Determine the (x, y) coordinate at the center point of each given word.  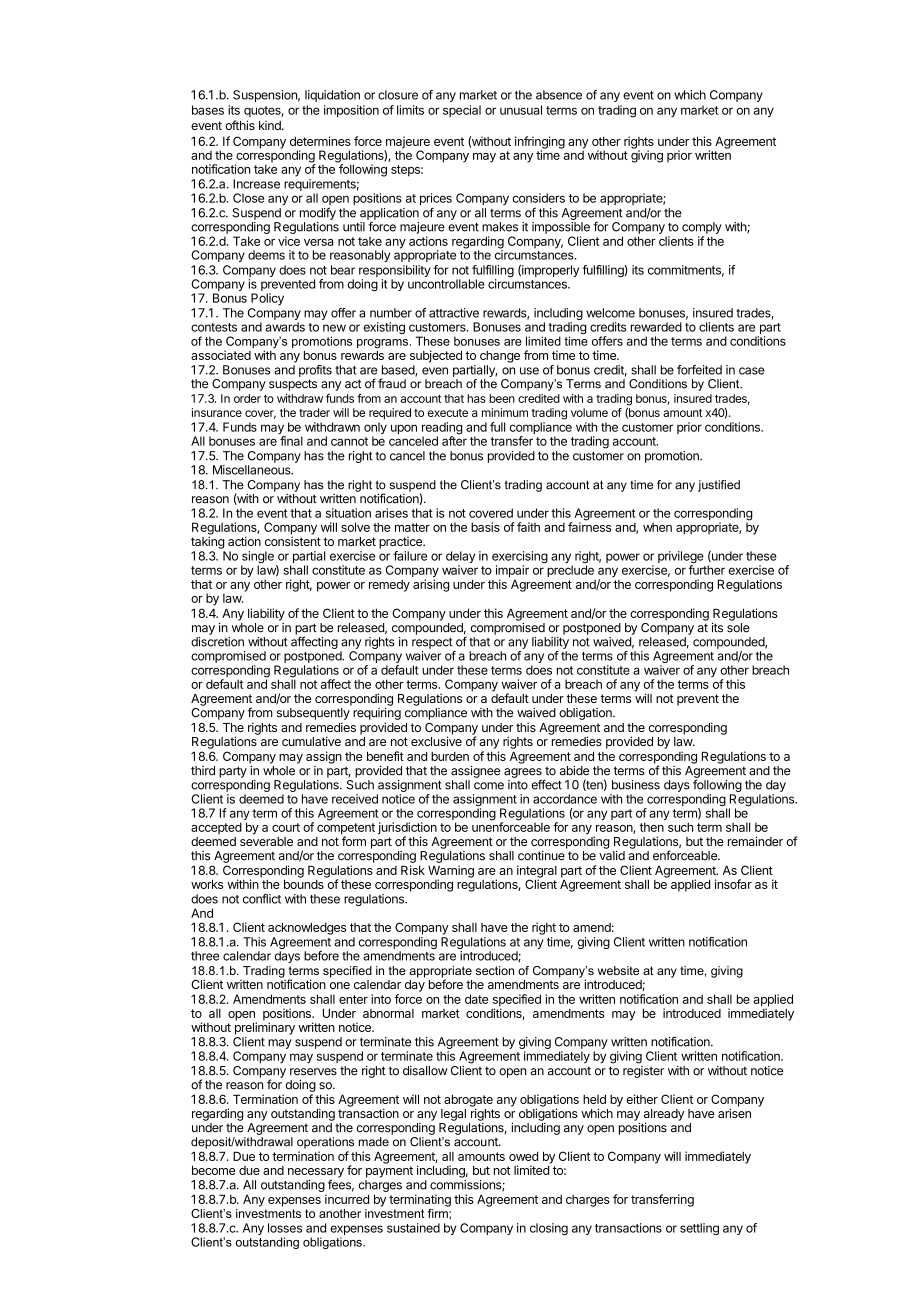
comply (702, 228)
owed (523, 1156)
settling (699, 1229)
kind (271, 125)
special (462, 111)
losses (285, 1228)
